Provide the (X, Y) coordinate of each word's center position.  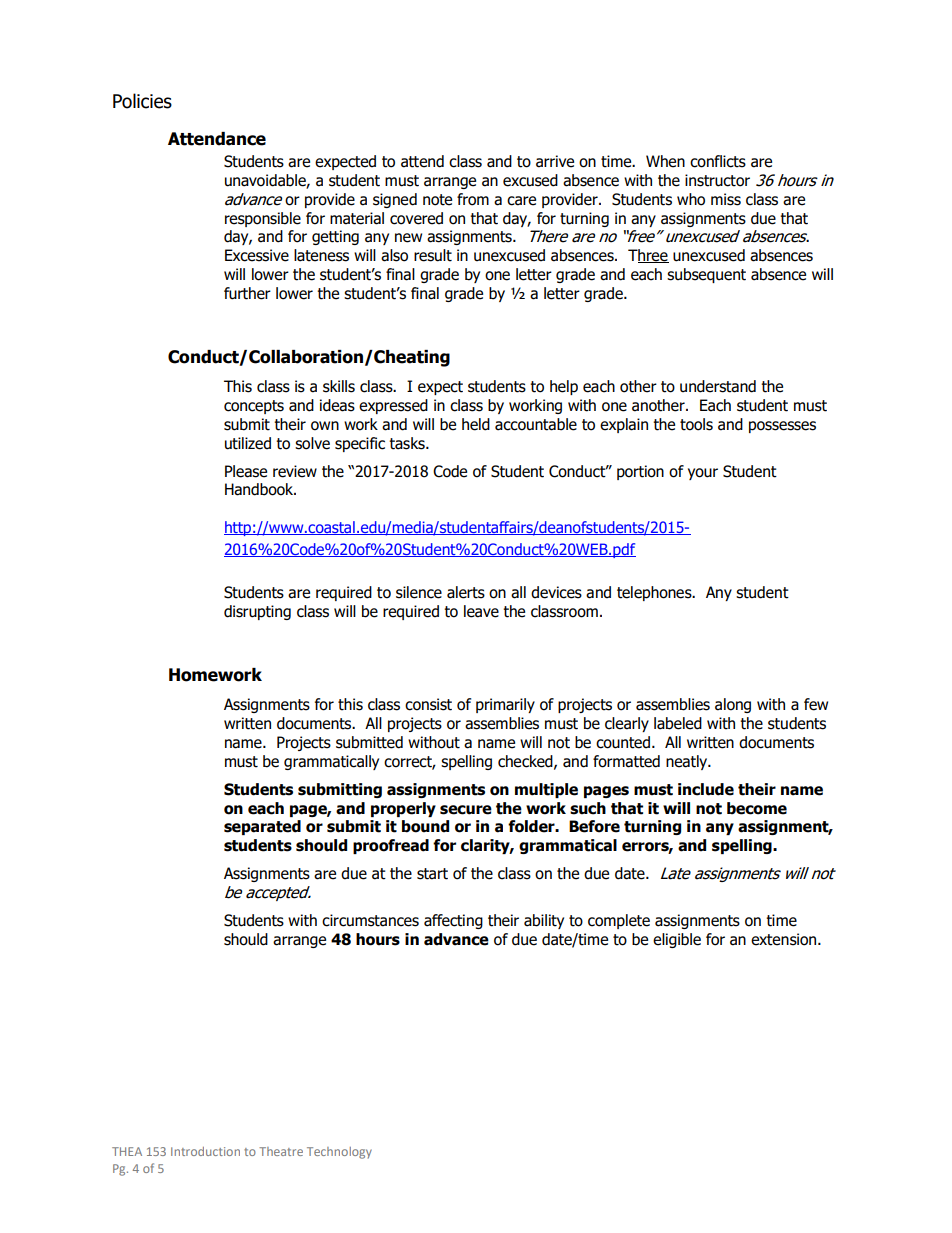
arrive (555, 161)
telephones (655, 593)
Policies (142, 101)
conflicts (718, 161)
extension (785, 939)
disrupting (257, 612)
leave (481, 611)
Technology (339, 1153)
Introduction (205, 1151)
